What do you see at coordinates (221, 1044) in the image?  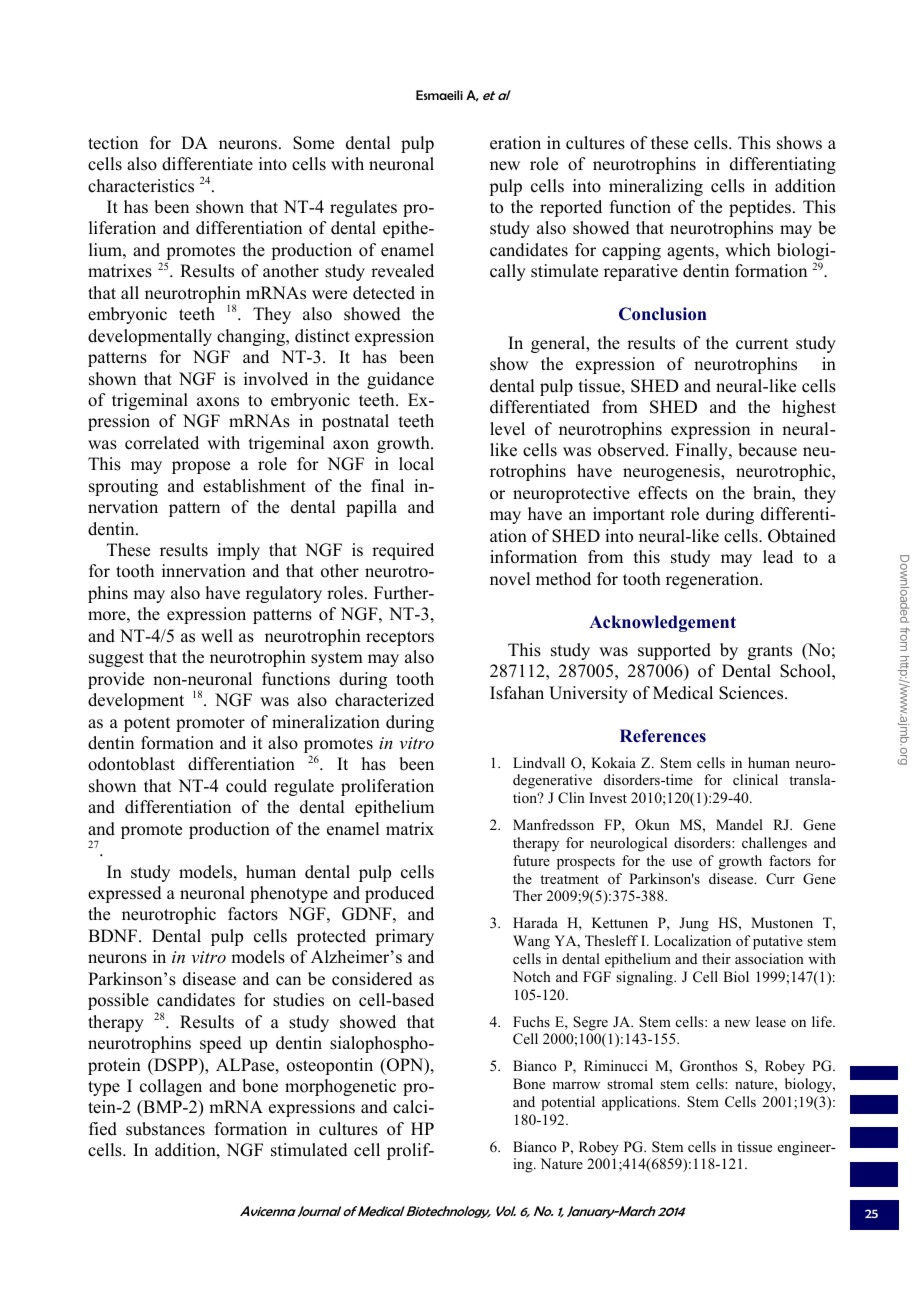 I see `speed` at bounding box center [221, 1044].
